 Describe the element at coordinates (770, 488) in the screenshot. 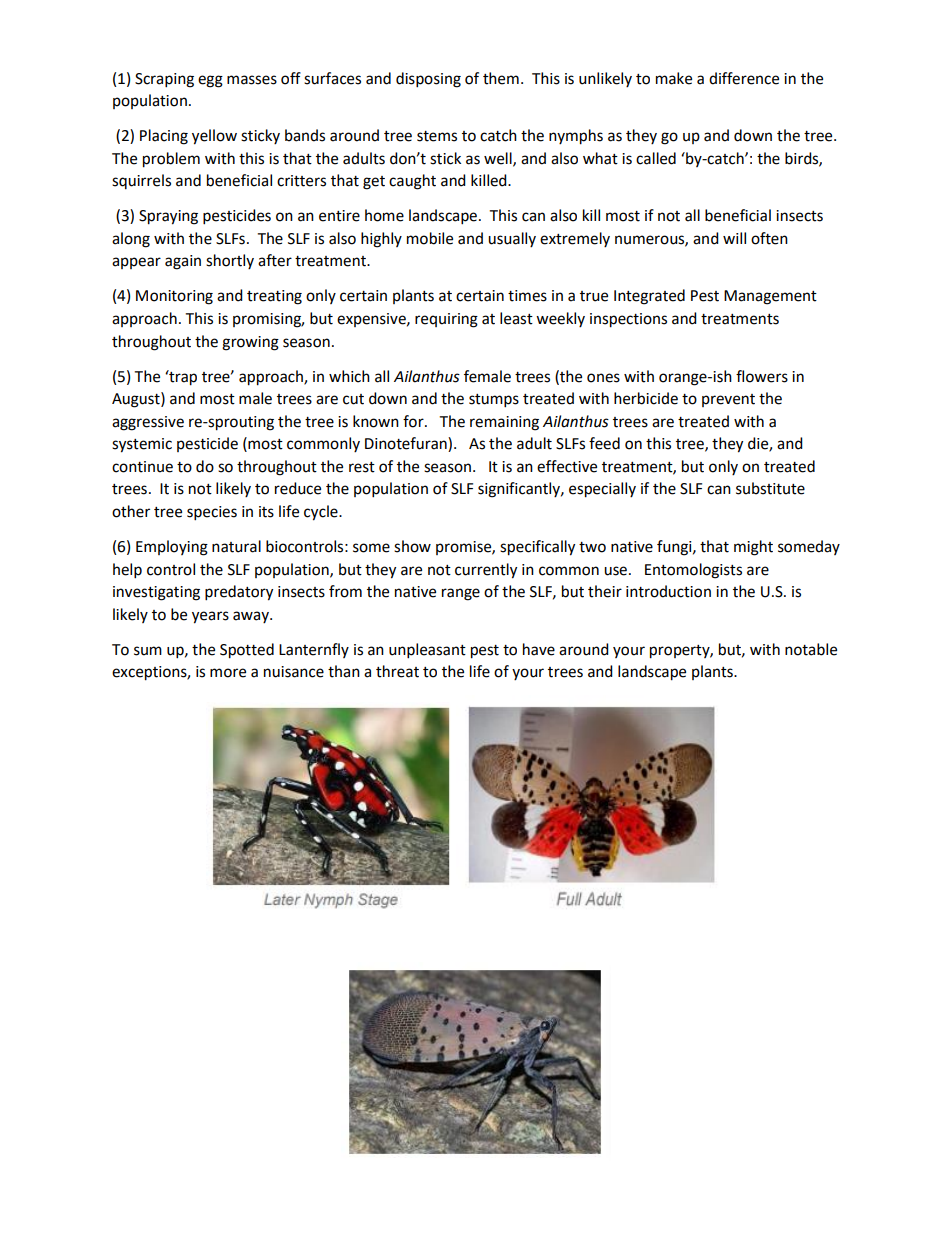

I see `substitute` at that location.
